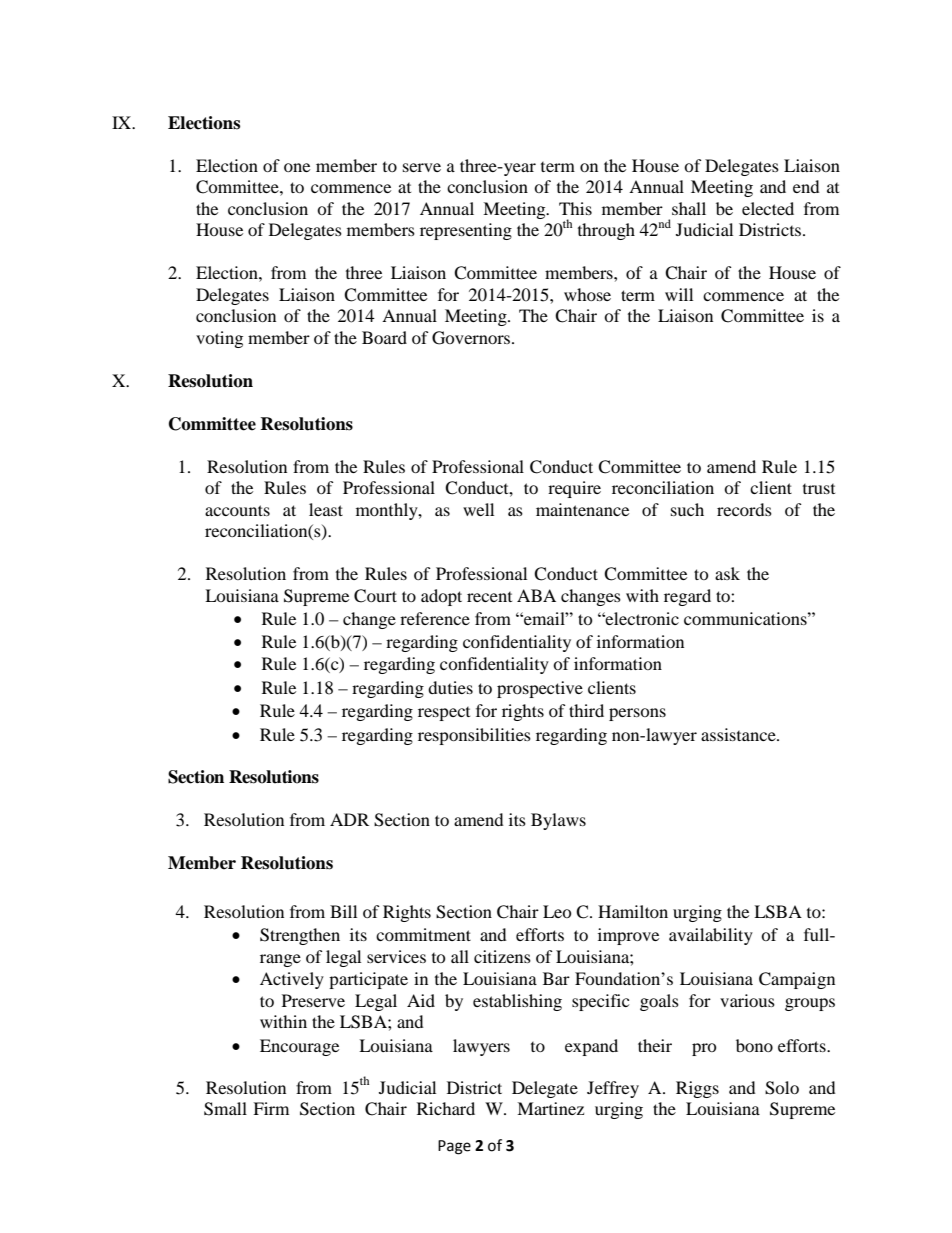 The height and width of the screenshot is (1233, 952). I want to click on one, so click(297, 167).
